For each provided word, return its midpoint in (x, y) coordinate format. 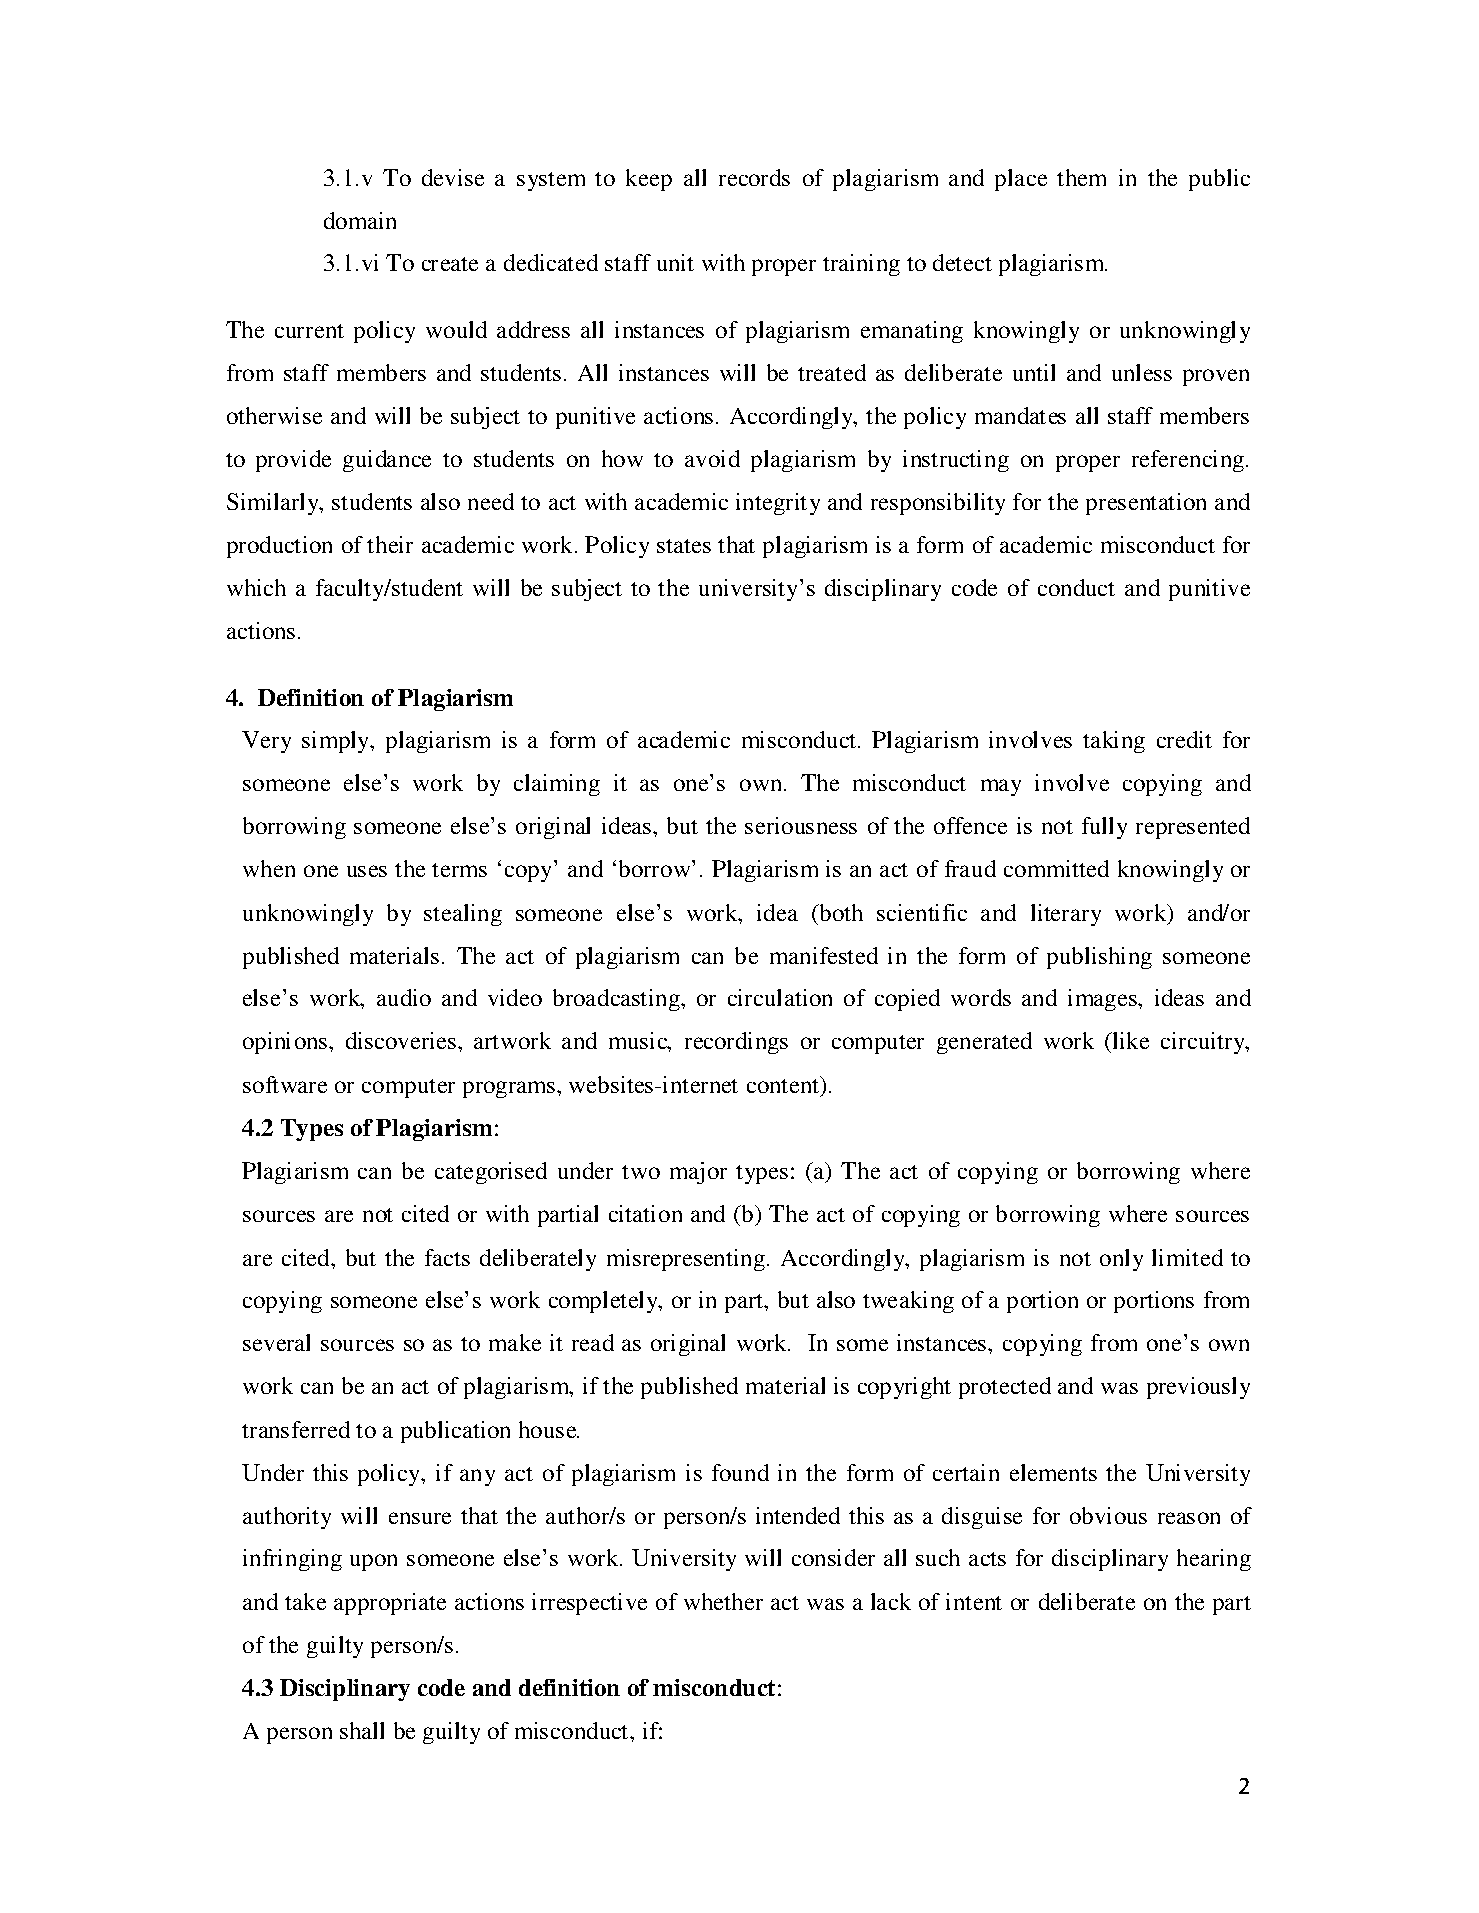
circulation (780, 997)
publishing (1099, 958)
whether (723, 1601)
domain (360, 220)
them (1081, 177)
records (754, 177)
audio (404, 997)
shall (362, 1730)
